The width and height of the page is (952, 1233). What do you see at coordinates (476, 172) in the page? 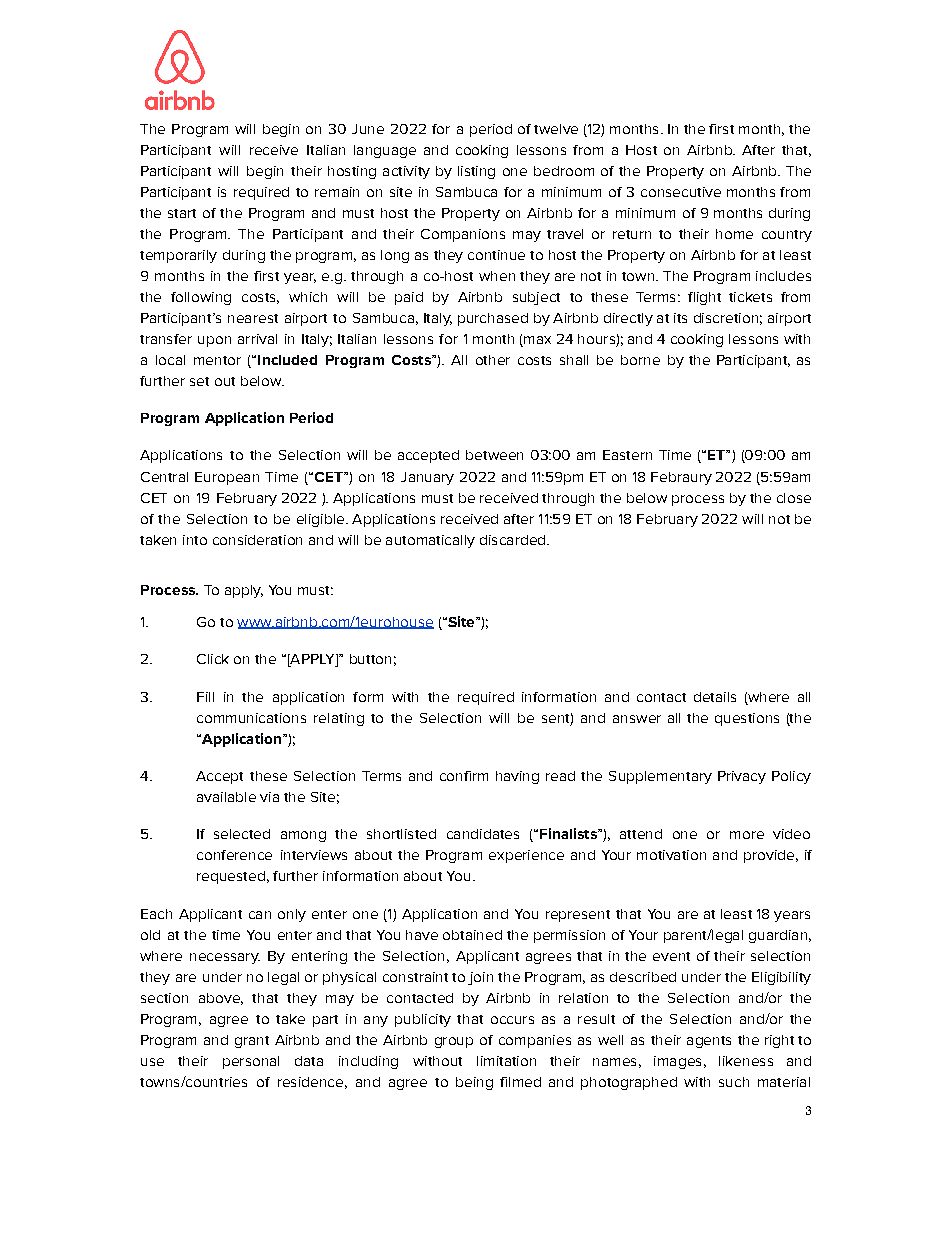
I see `listing` at bounding box center [476, 172].
